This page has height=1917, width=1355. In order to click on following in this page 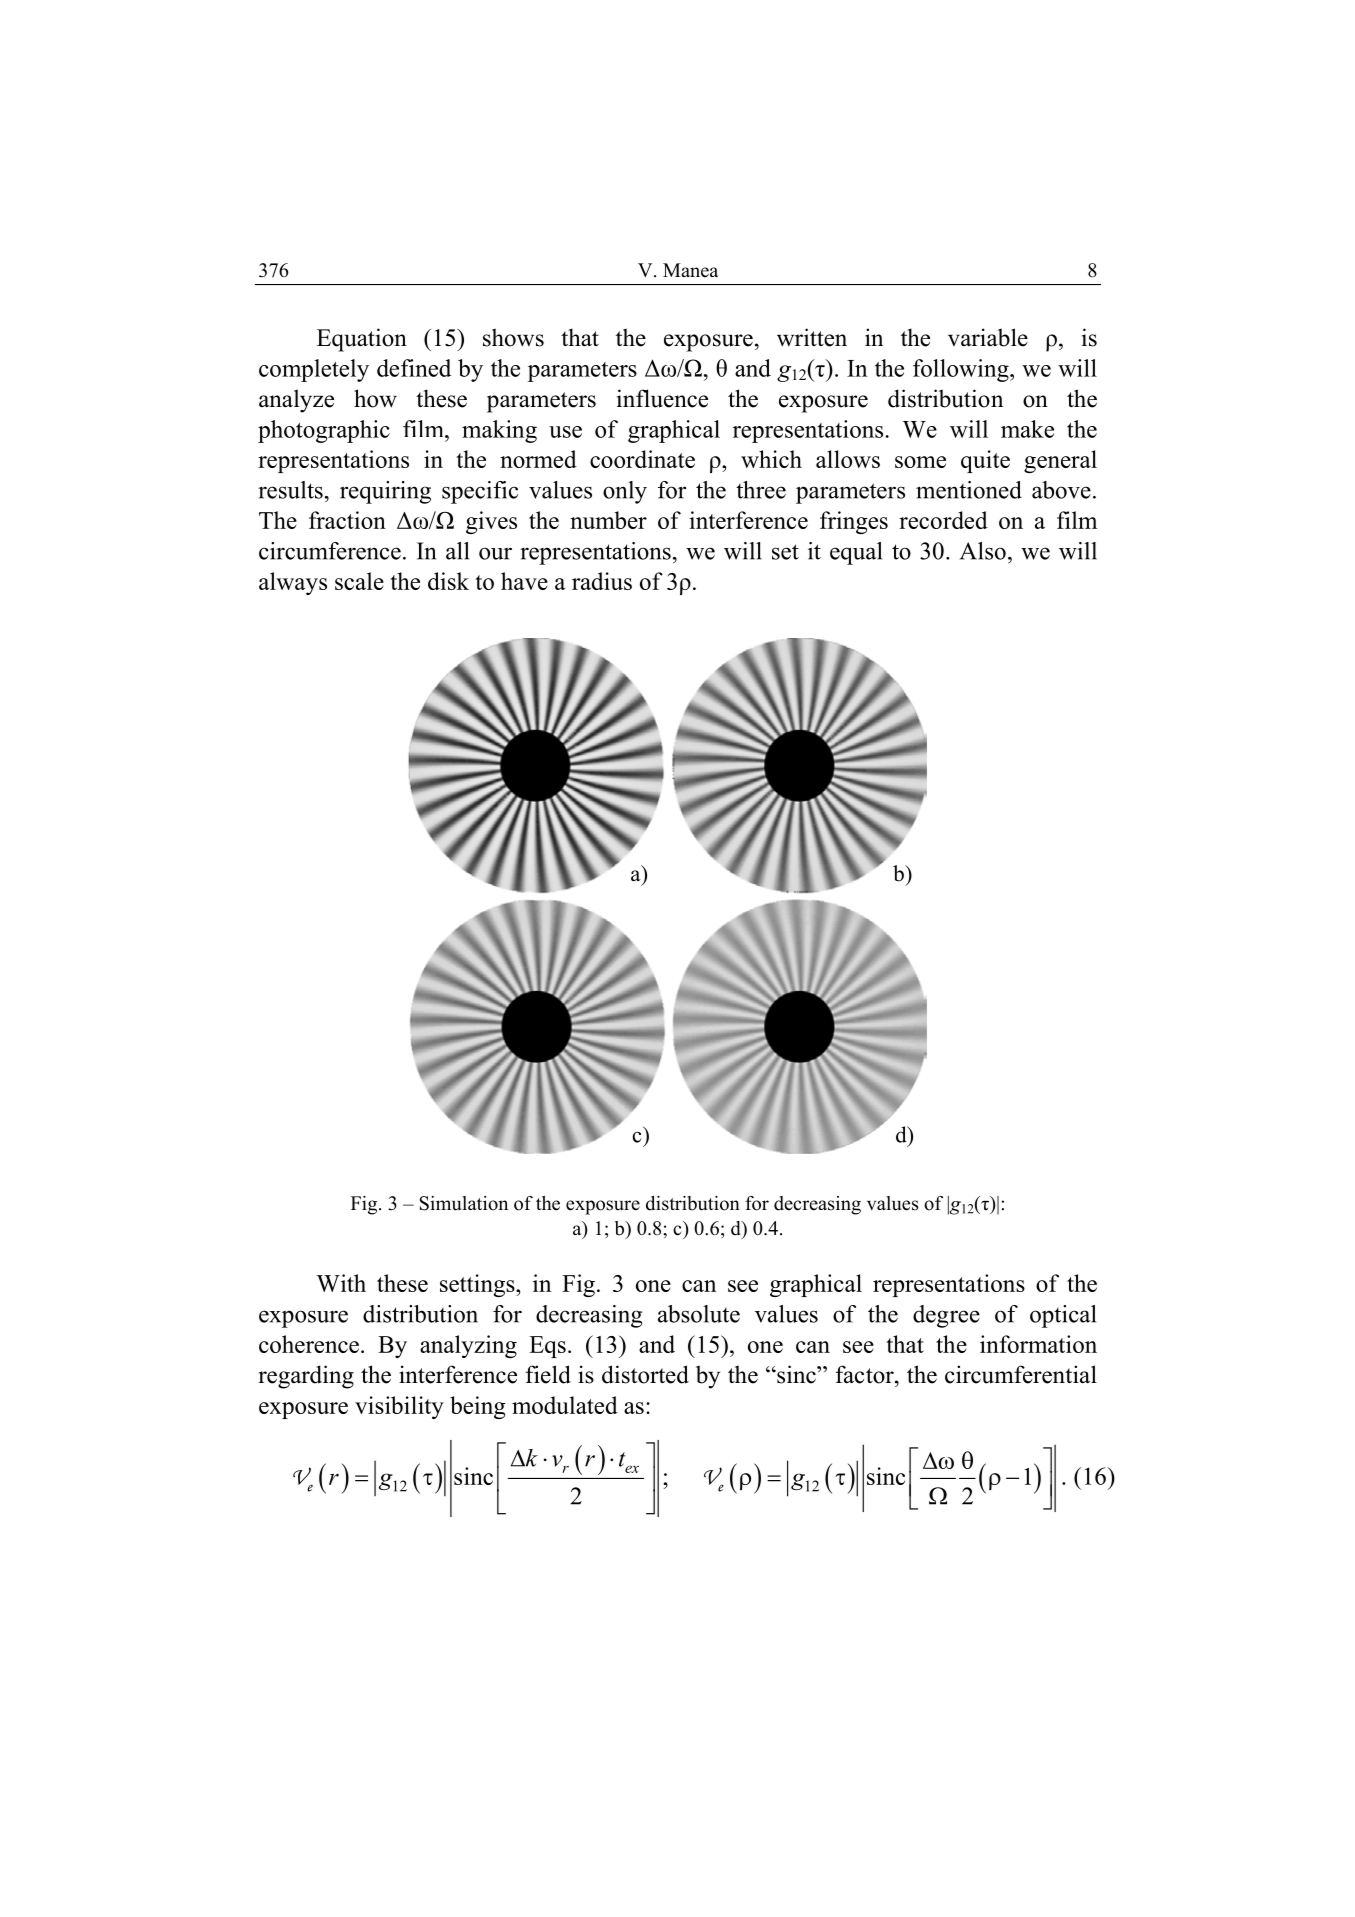, I will do `click(962, 370)`.
